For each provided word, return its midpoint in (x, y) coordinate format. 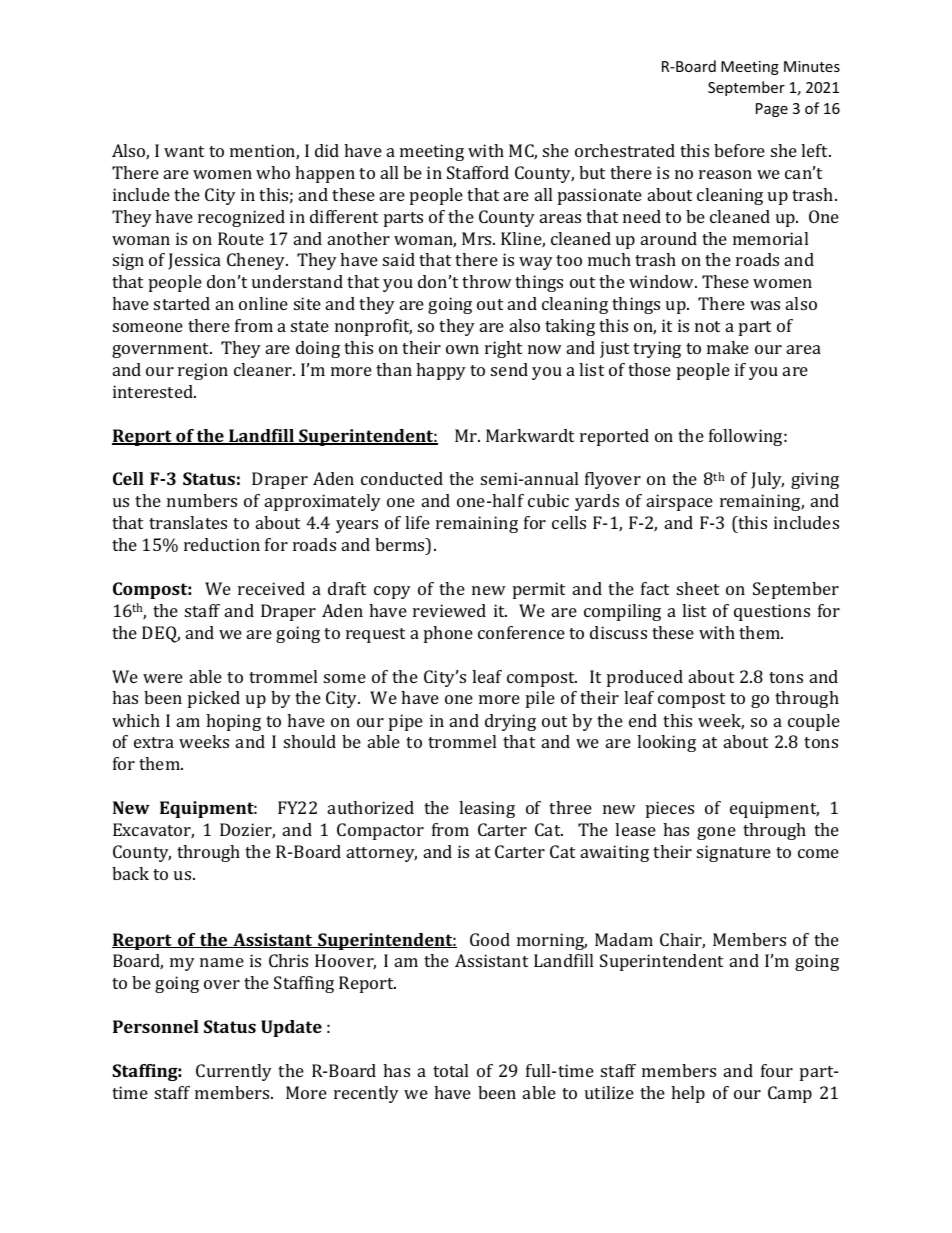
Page (772, 110)
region (203, 371)
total (450, 1070)
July (767, 480)
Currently (234, 1072)
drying (510, 722)
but (592, 172)
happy (441, 371)
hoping (233, 722)
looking (666, 743)
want (184, 151)
